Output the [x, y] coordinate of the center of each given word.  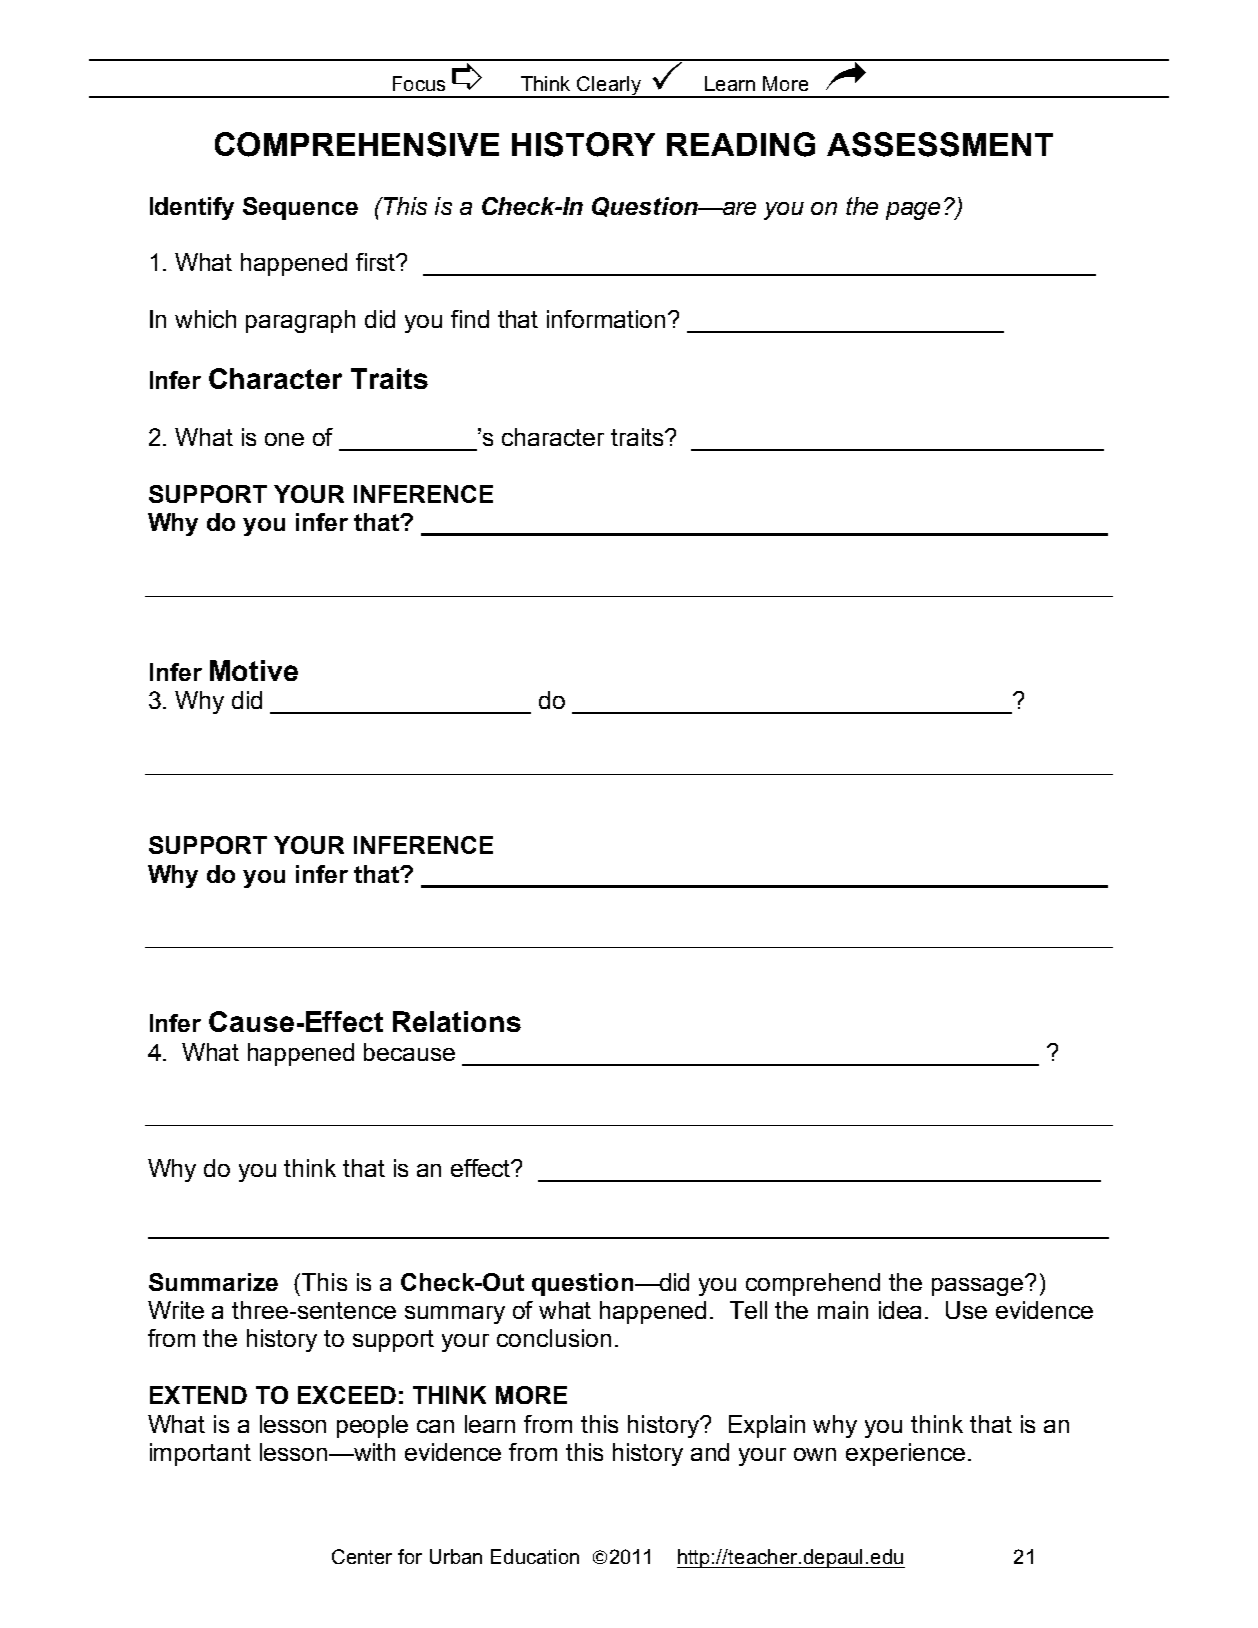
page [913, 211]
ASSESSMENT [940, 144]
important [200, 1454]
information [606, 319]
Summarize [213, 1282]
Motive [254, 670]
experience [905, 1454]
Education [535, 1556]
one [284, 439]
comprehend [813, 1284]
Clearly [609, 87]
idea [900, 1310]
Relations [457, 1021]
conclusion [554, 1338]
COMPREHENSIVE [357, 144]
